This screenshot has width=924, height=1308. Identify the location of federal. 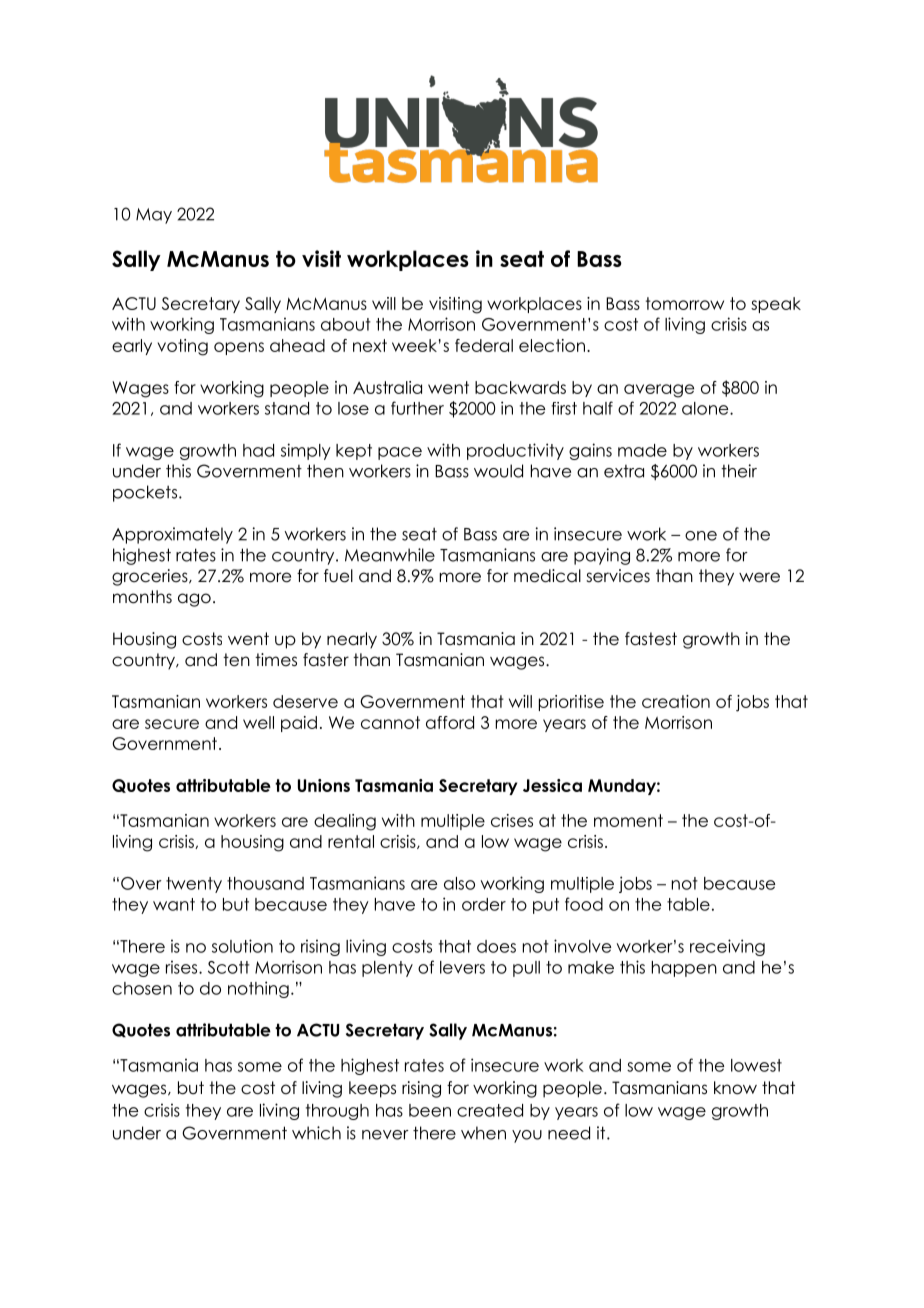
(484, 345).
